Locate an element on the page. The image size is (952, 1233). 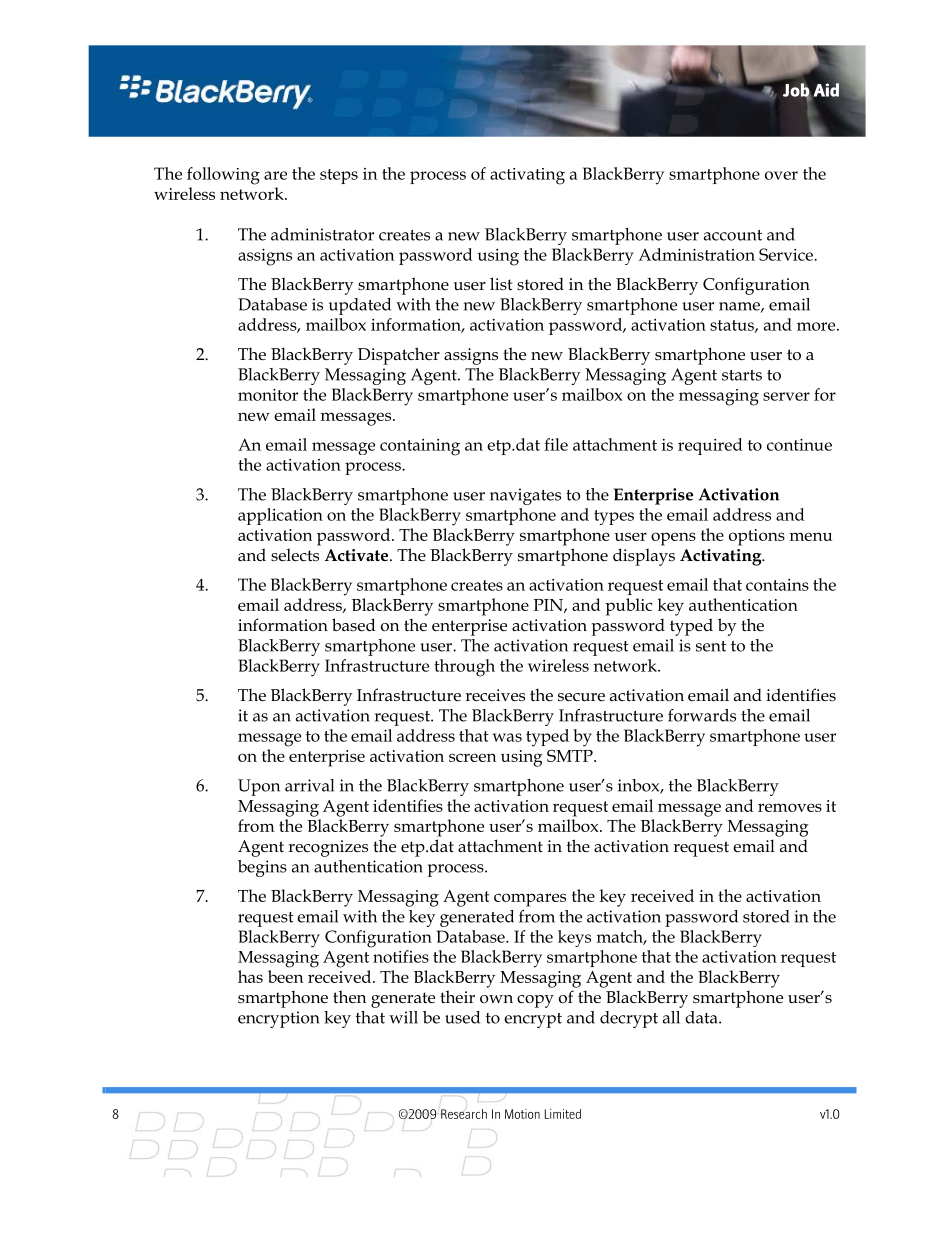
steps is located at coordinates (339, 176).
